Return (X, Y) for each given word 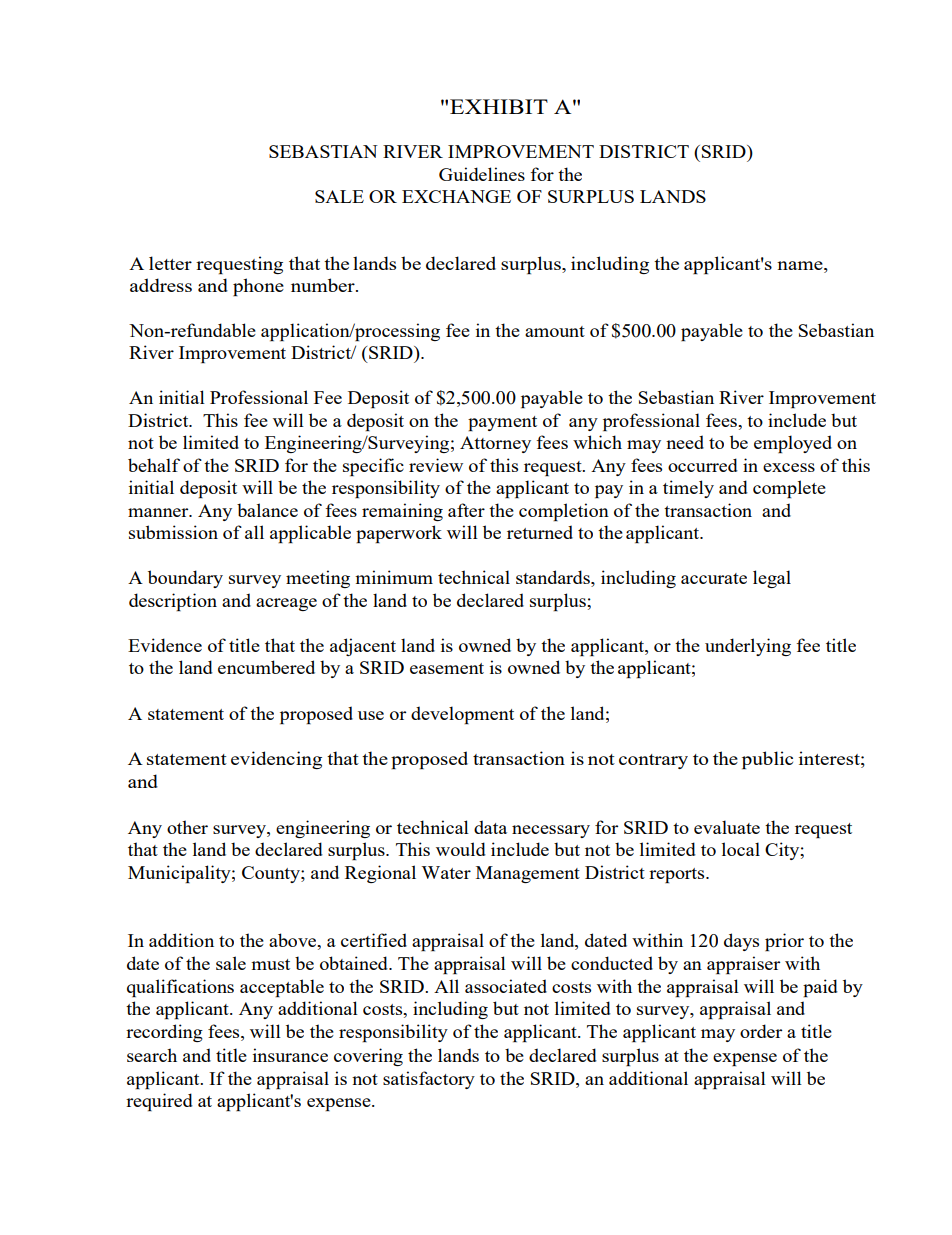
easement (447, 668)
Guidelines (482, 174)
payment (502, 423)
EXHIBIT (499, 106)
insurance (290, 1055)
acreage (286, 604)
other (187, 827)
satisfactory (429, 1080)
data (490, 827)
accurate (714, 578)
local (741, 849)
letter (170, 263)
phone (258, 287)
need (685, 442)
